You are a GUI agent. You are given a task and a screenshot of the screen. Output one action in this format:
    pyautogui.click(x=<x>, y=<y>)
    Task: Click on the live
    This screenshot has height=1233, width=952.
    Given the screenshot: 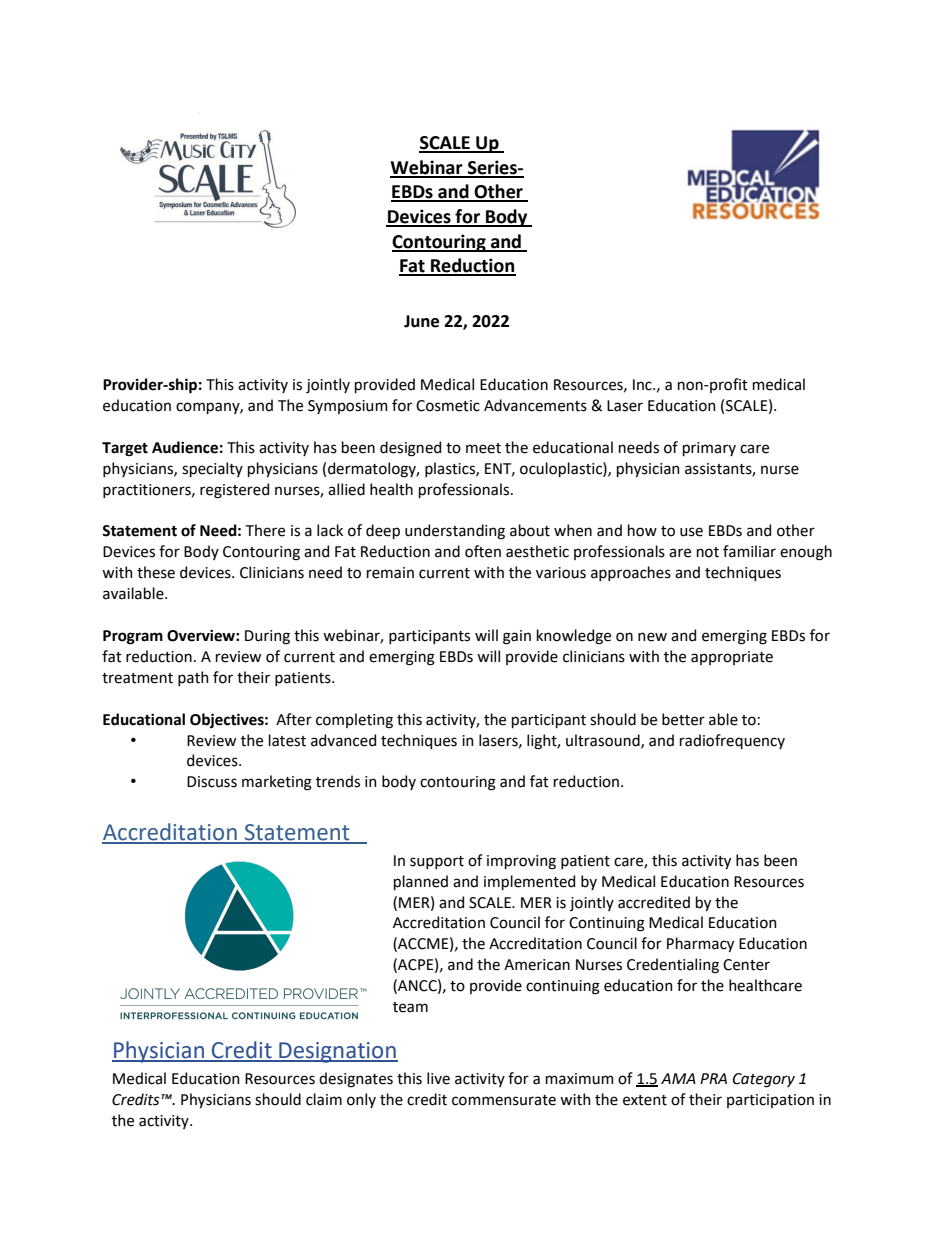 What is the action you would take?
    pyautogui.click(x=438, y=1078)
